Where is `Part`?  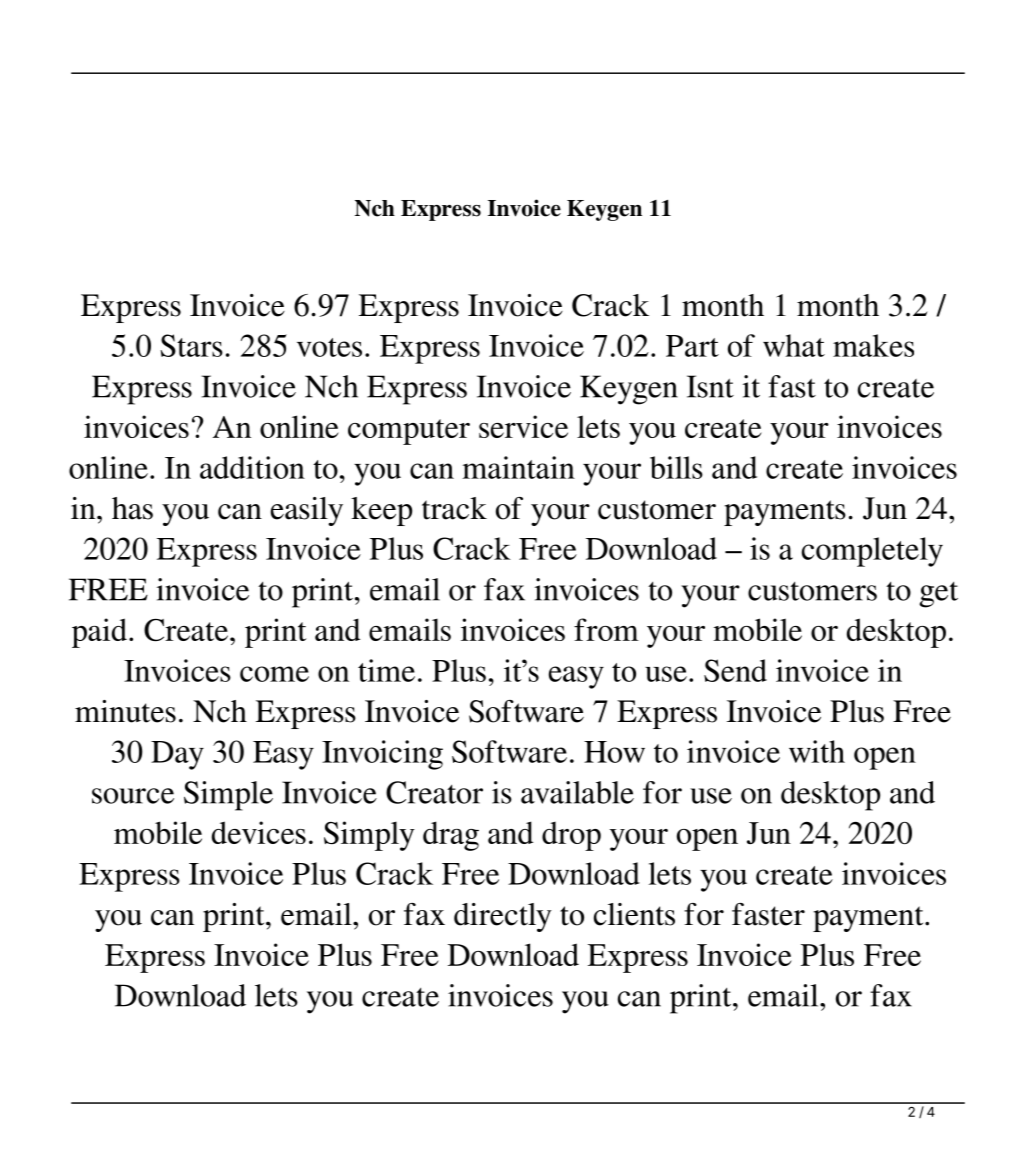 Part is located at coordinates (692, 346).
